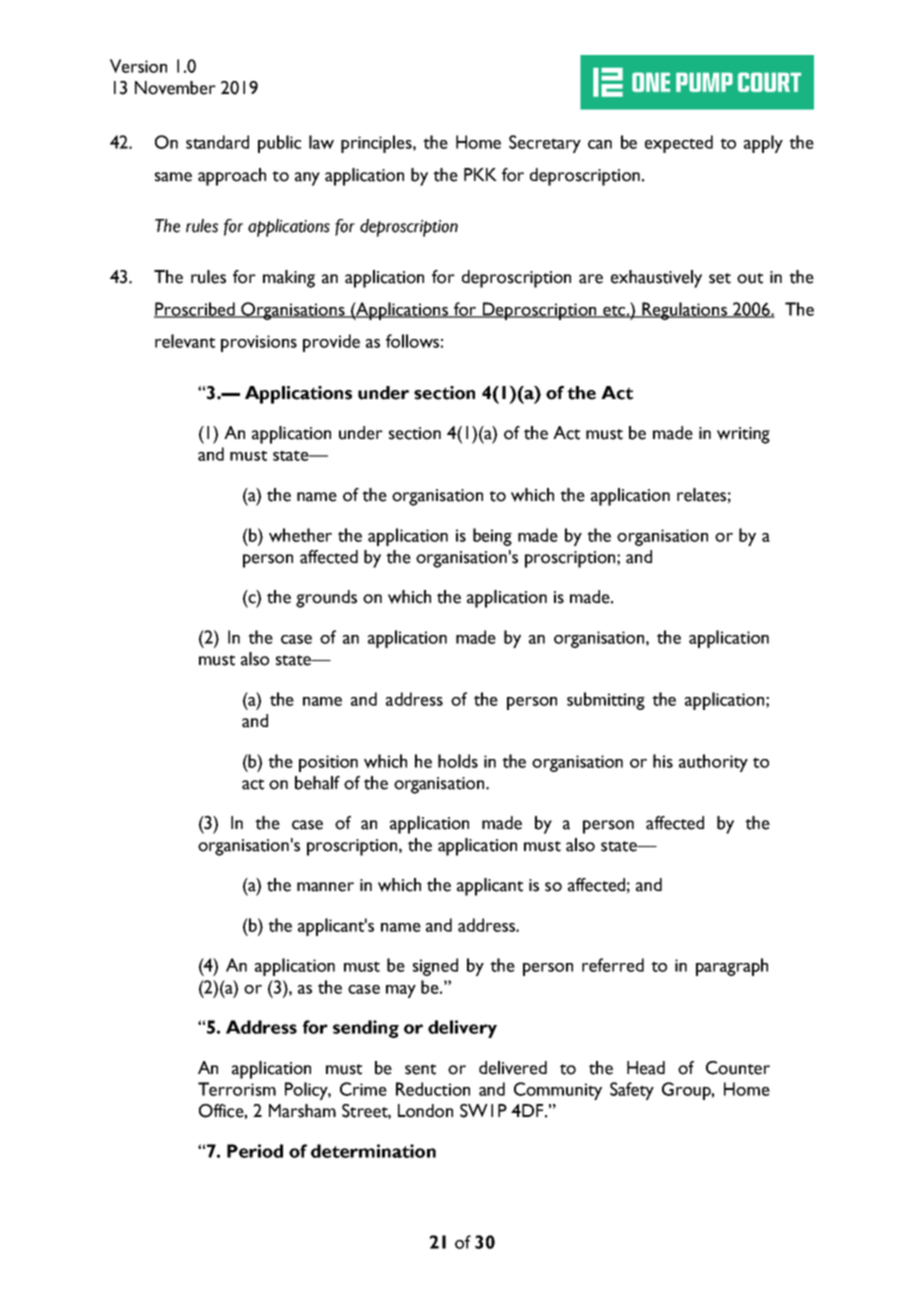 Image resolution: width=924 pixels, height=1308 pixels. I want to click on authority, so click(713, 763).
